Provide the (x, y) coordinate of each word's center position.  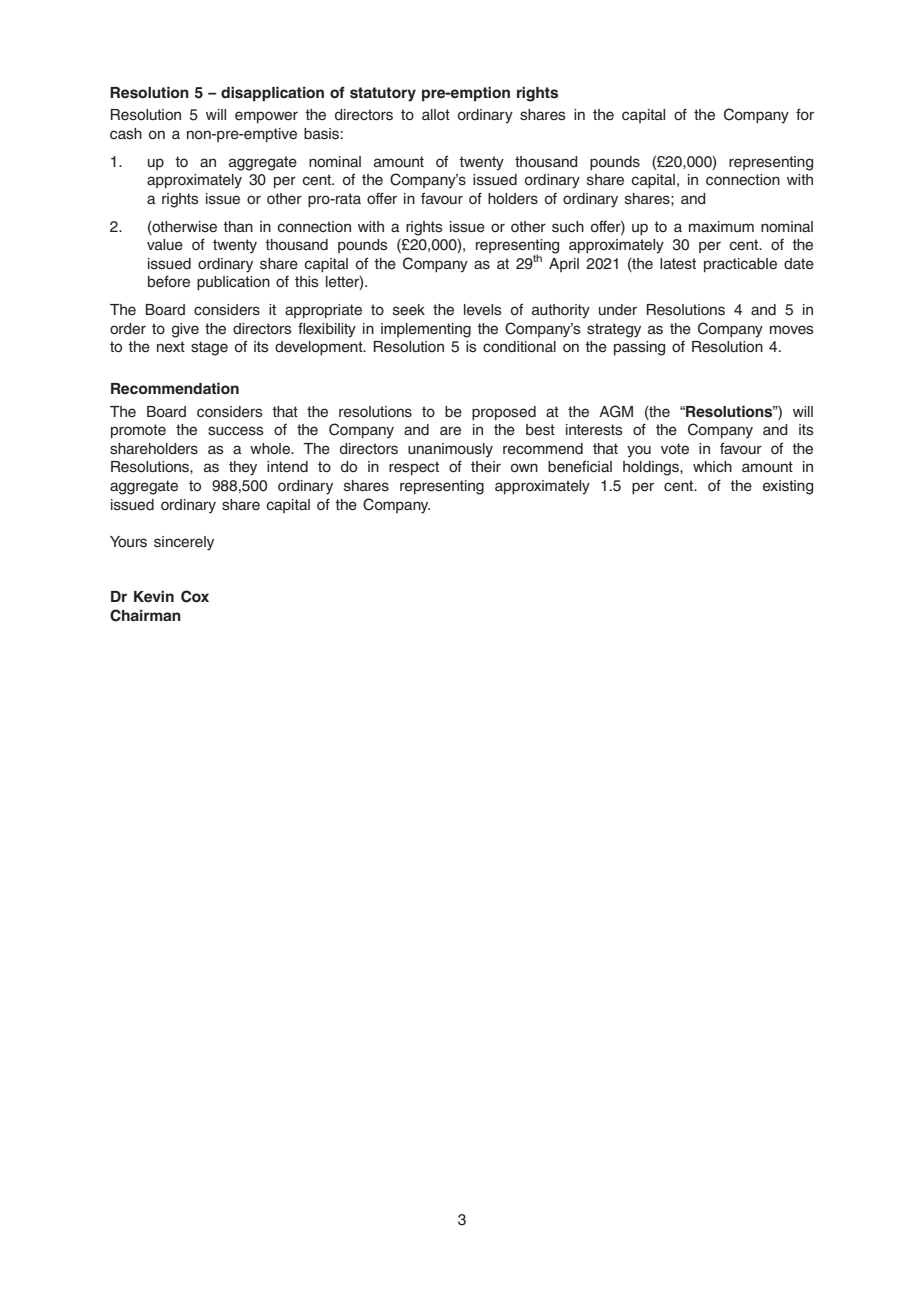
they (243, 468)
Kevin (154, 596)
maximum (721, 226)
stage (209, 348)
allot (436, 114)
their (486, 467)
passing (639, 348)
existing (788, 487)
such (568, 227)
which (712, 466)
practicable (740, 265)
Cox (195, 596)
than (238, 226)
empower (266, 117)
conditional (519, 347)
